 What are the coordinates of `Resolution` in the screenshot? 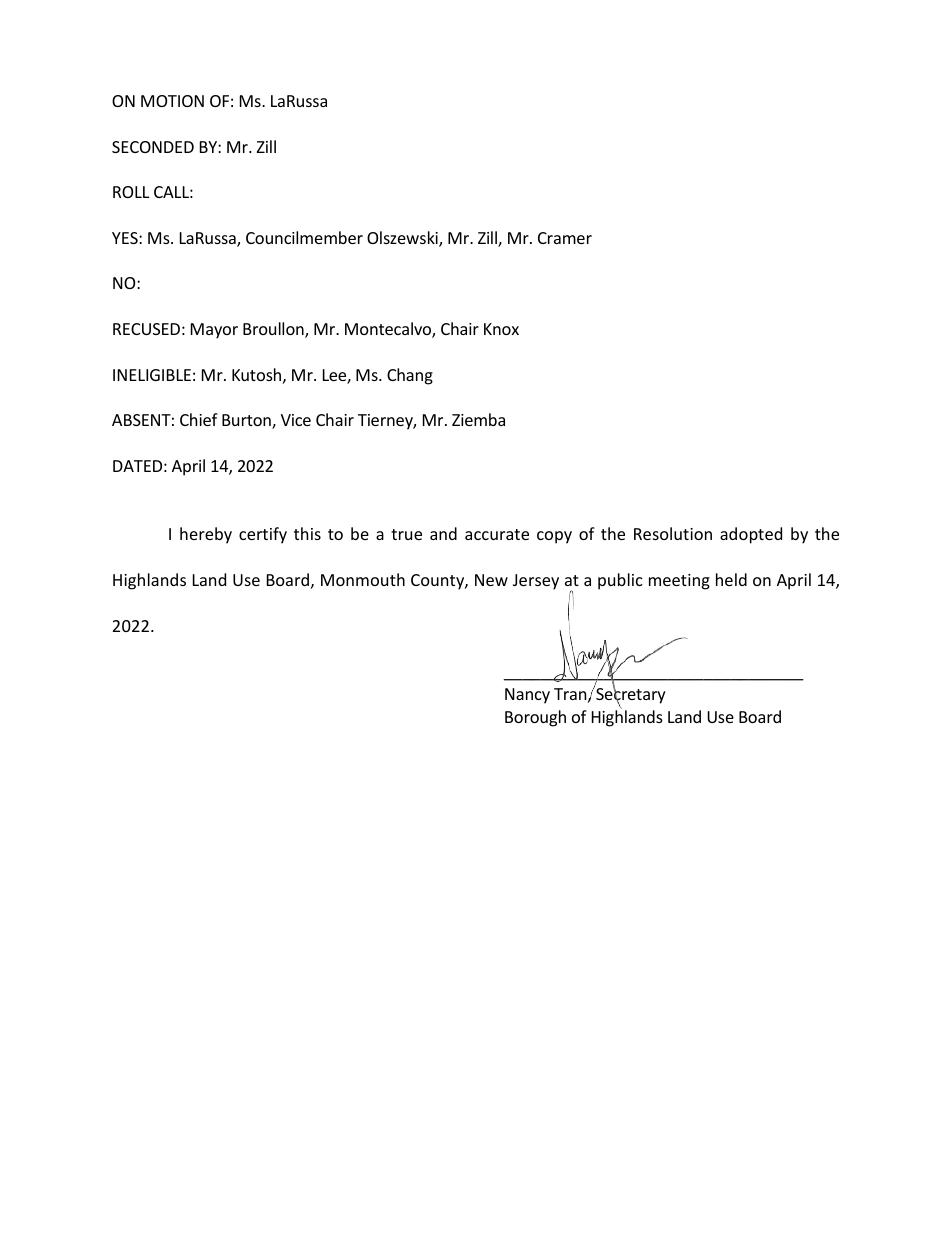 It's located at (673, 533).
